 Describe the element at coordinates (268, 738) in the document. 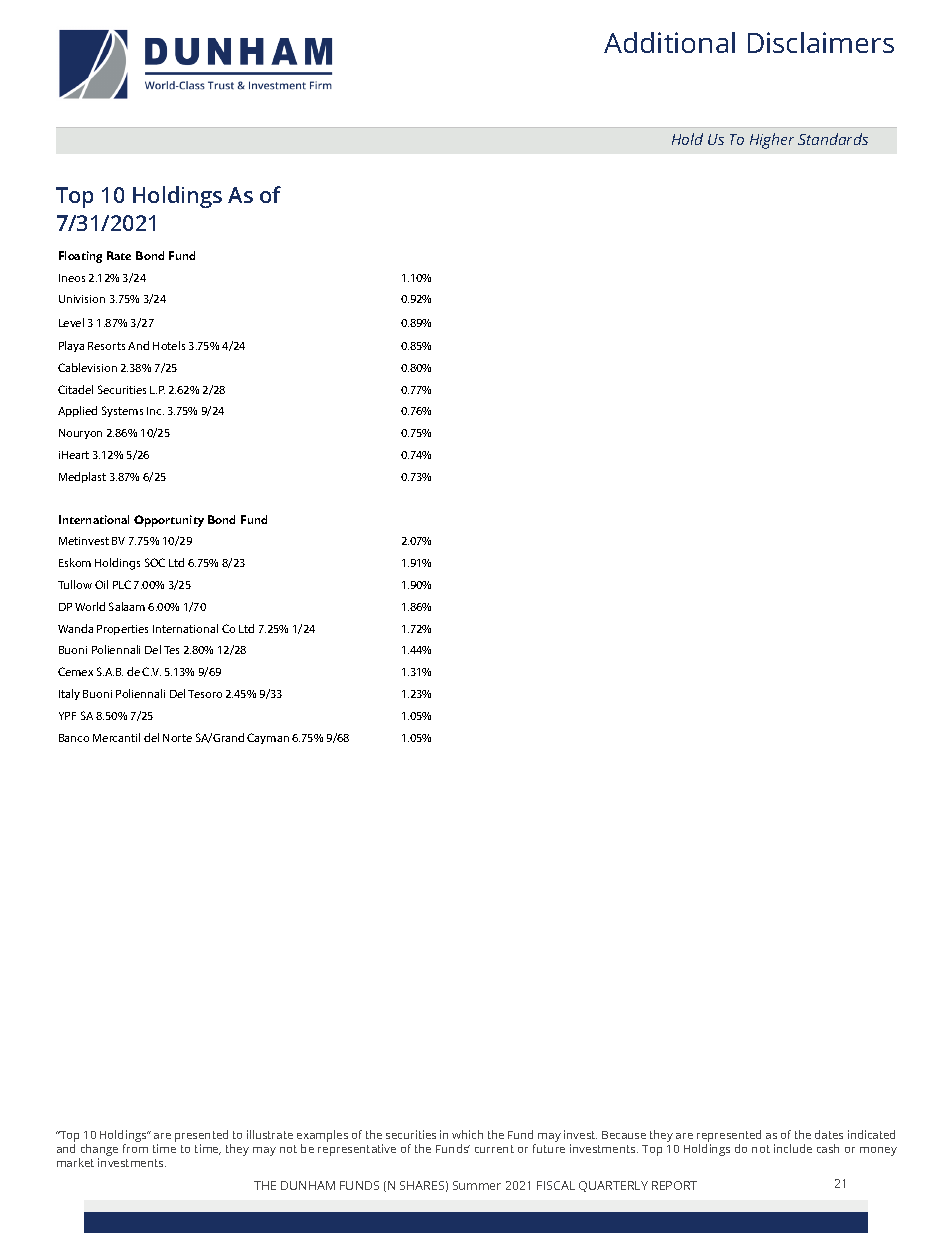

I see `Cayman` at that location.
